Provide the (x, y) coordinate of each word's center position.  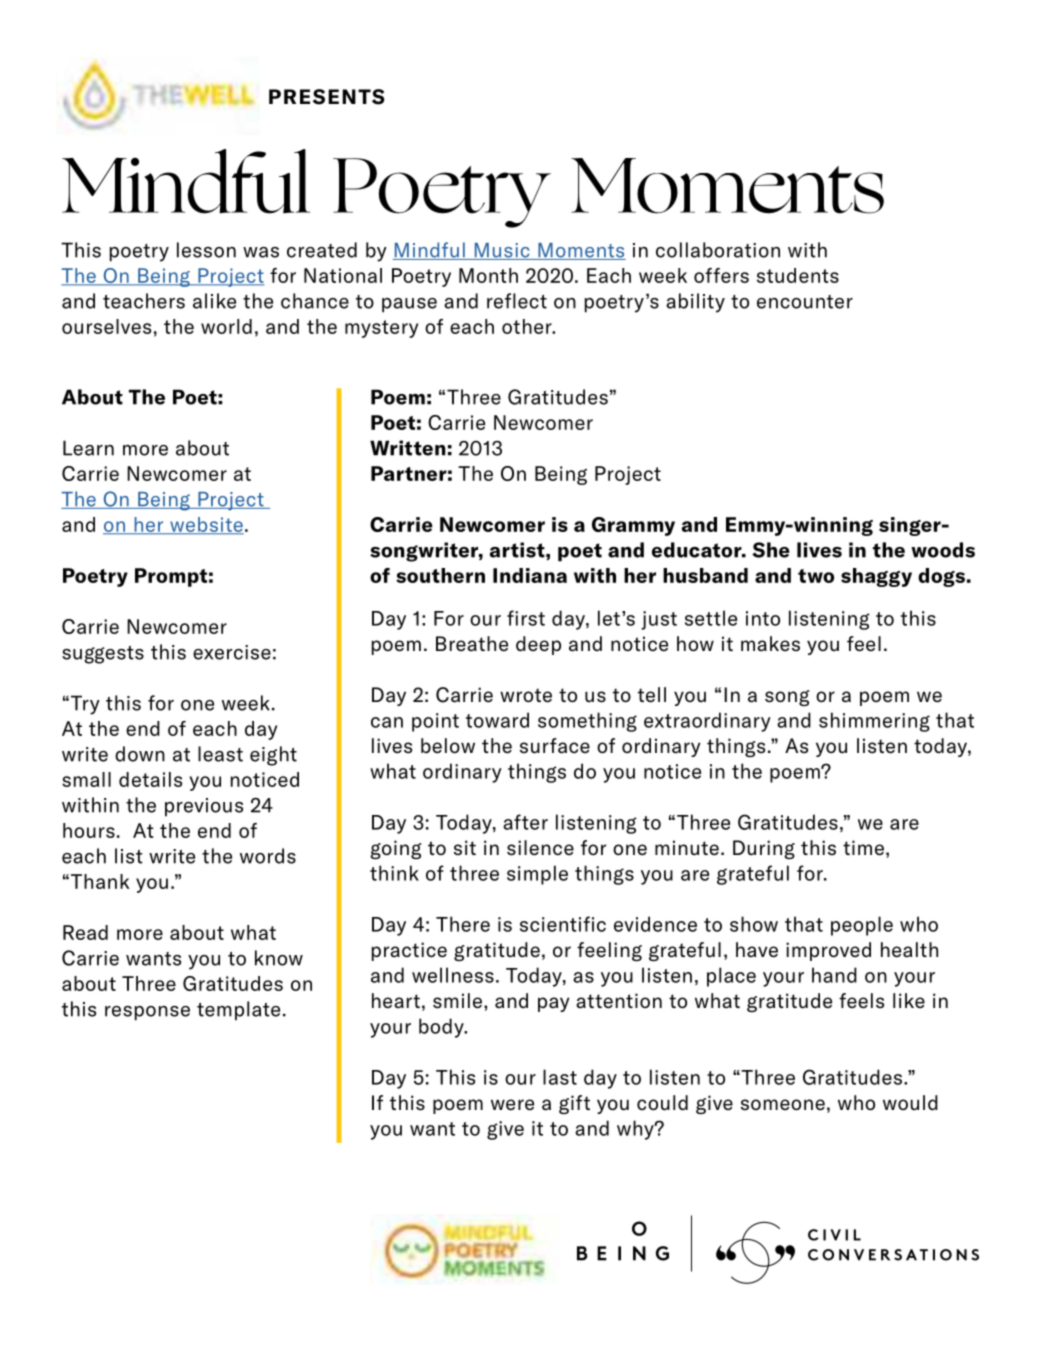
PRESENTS (326, 97)
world (226, 326)
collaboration (718, 250)
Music (502, 251)
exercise (232, 652)
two (816, 576)
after (525, 822)
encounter (805, 302)
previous (204, 807)
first (526, 618)
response (147, 1013)
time (863, 848)
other (528, 326)
